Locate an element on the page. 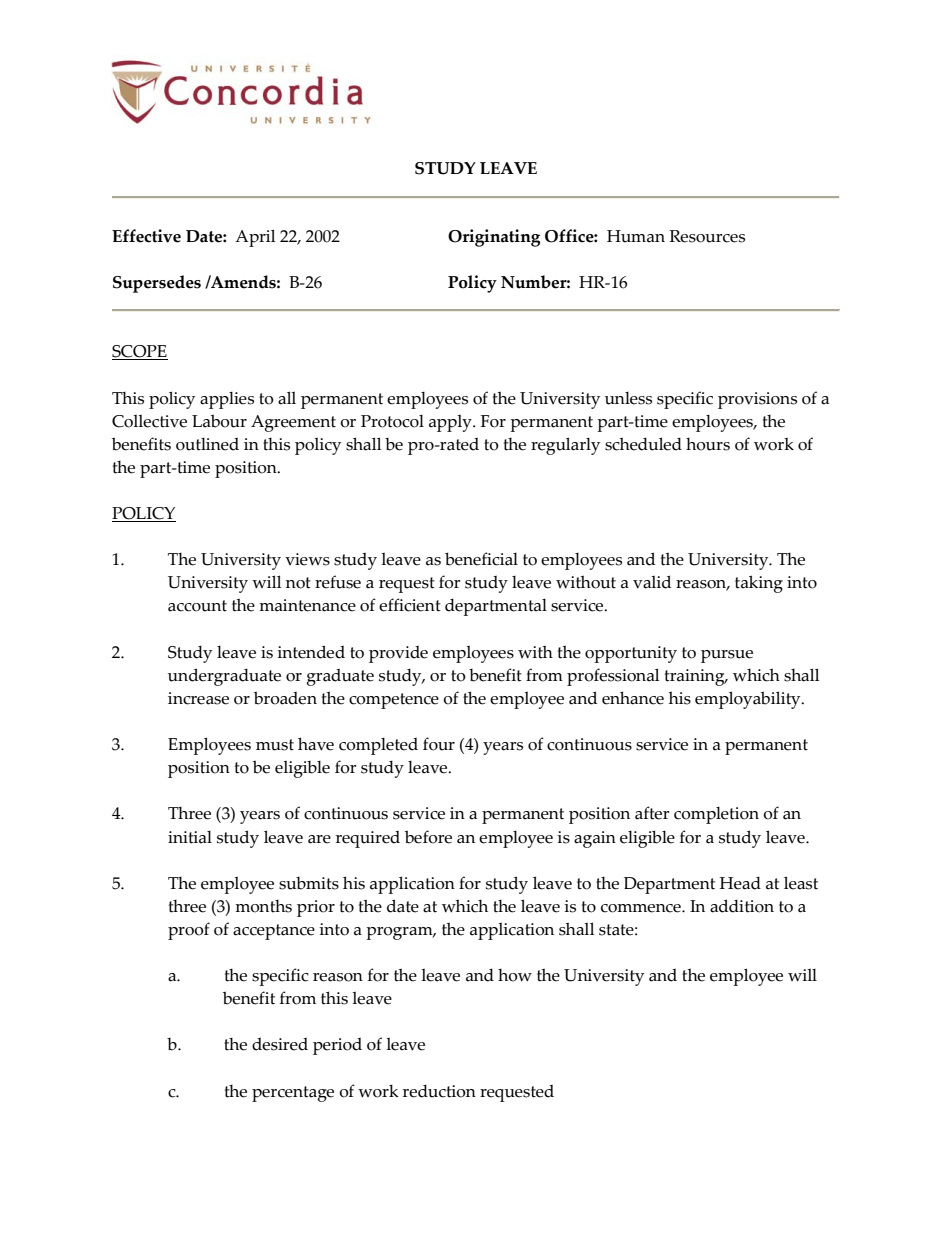  desired is located at coordinates (280, 1044).
